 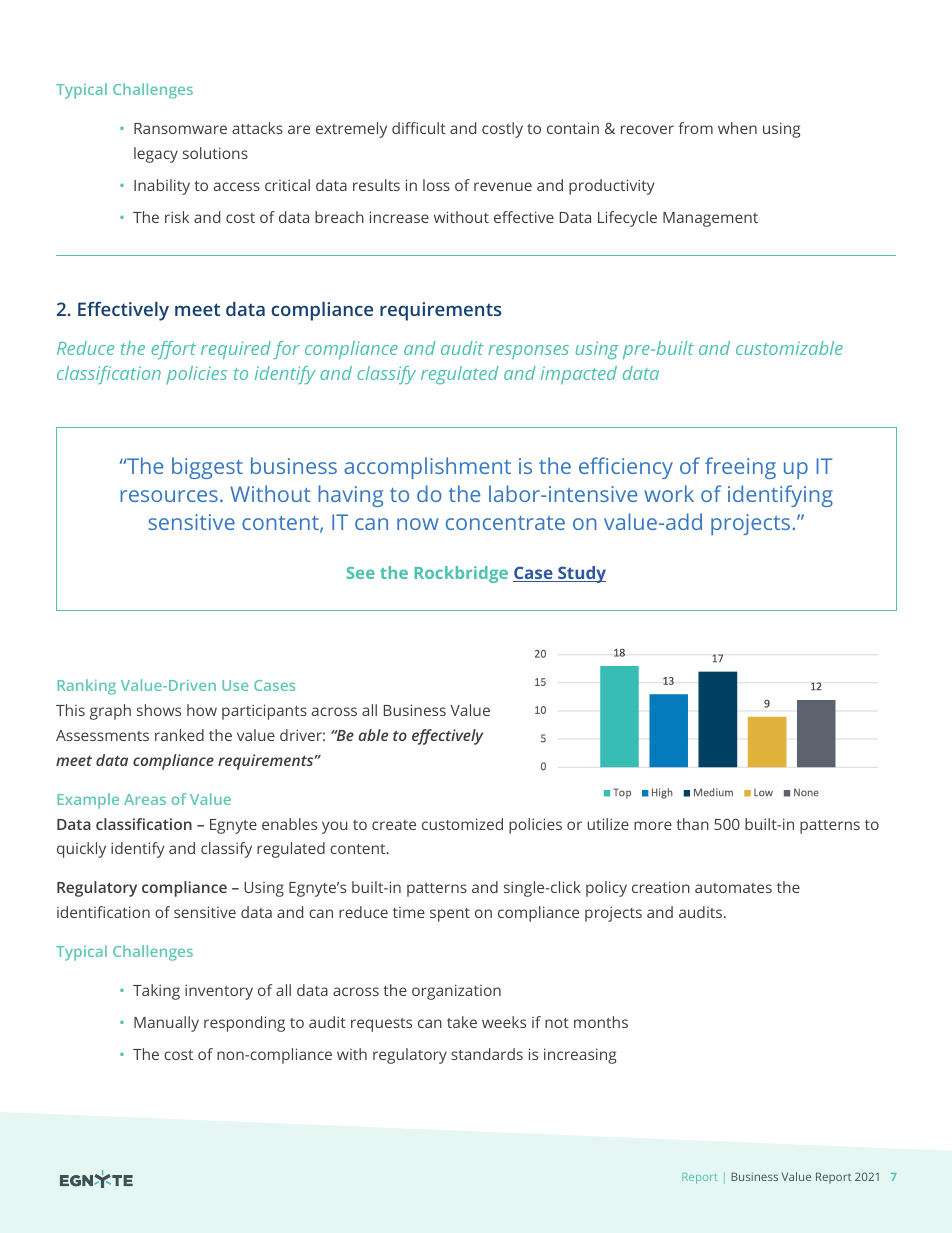 What do you see at coordinates (166, 1024) in the screenshot?
I see `Manually` at bounding box center [166, 1024].
